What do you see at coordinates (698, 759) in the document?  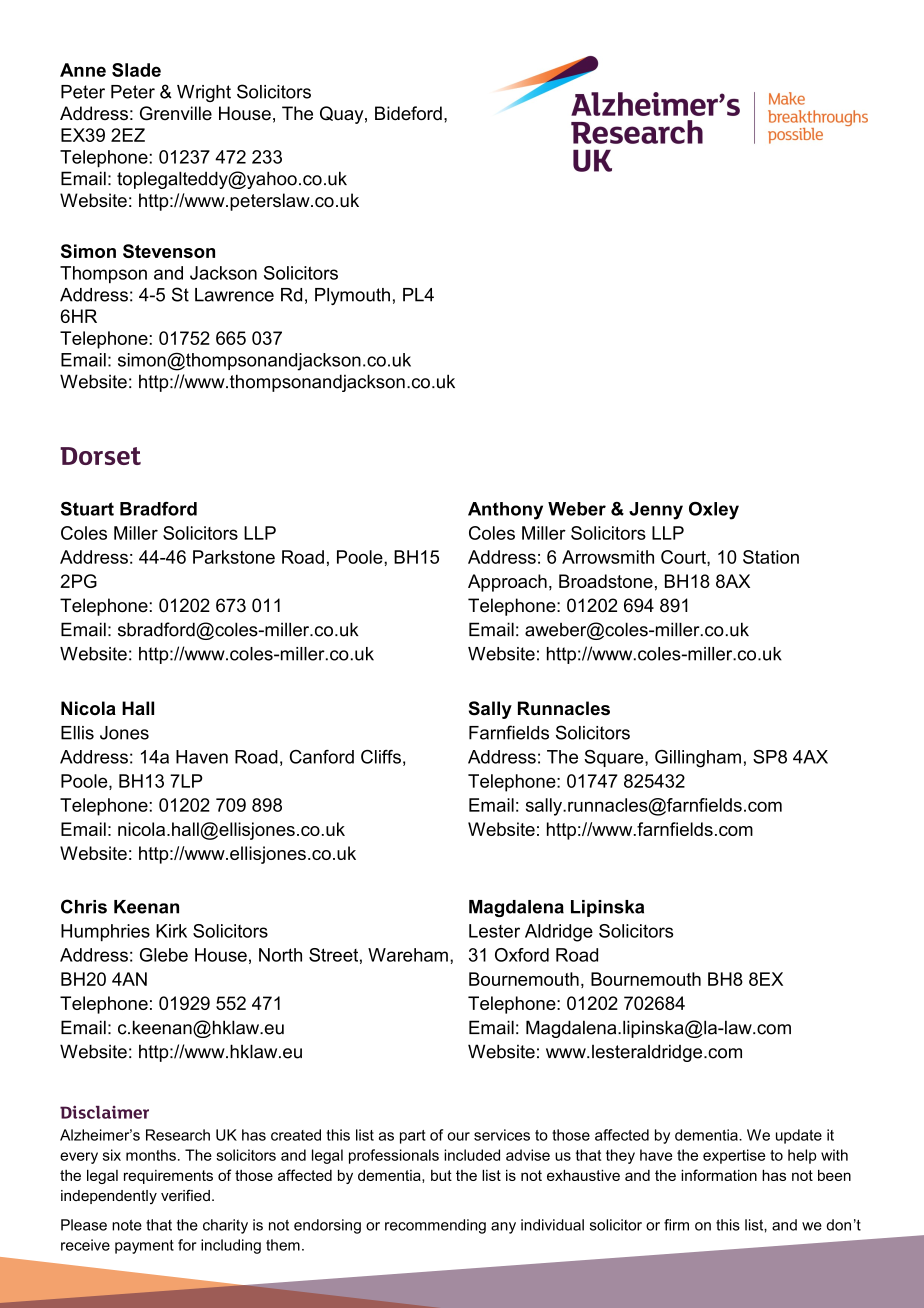 I see `Gillingham` at bounding box center [698, 759].
